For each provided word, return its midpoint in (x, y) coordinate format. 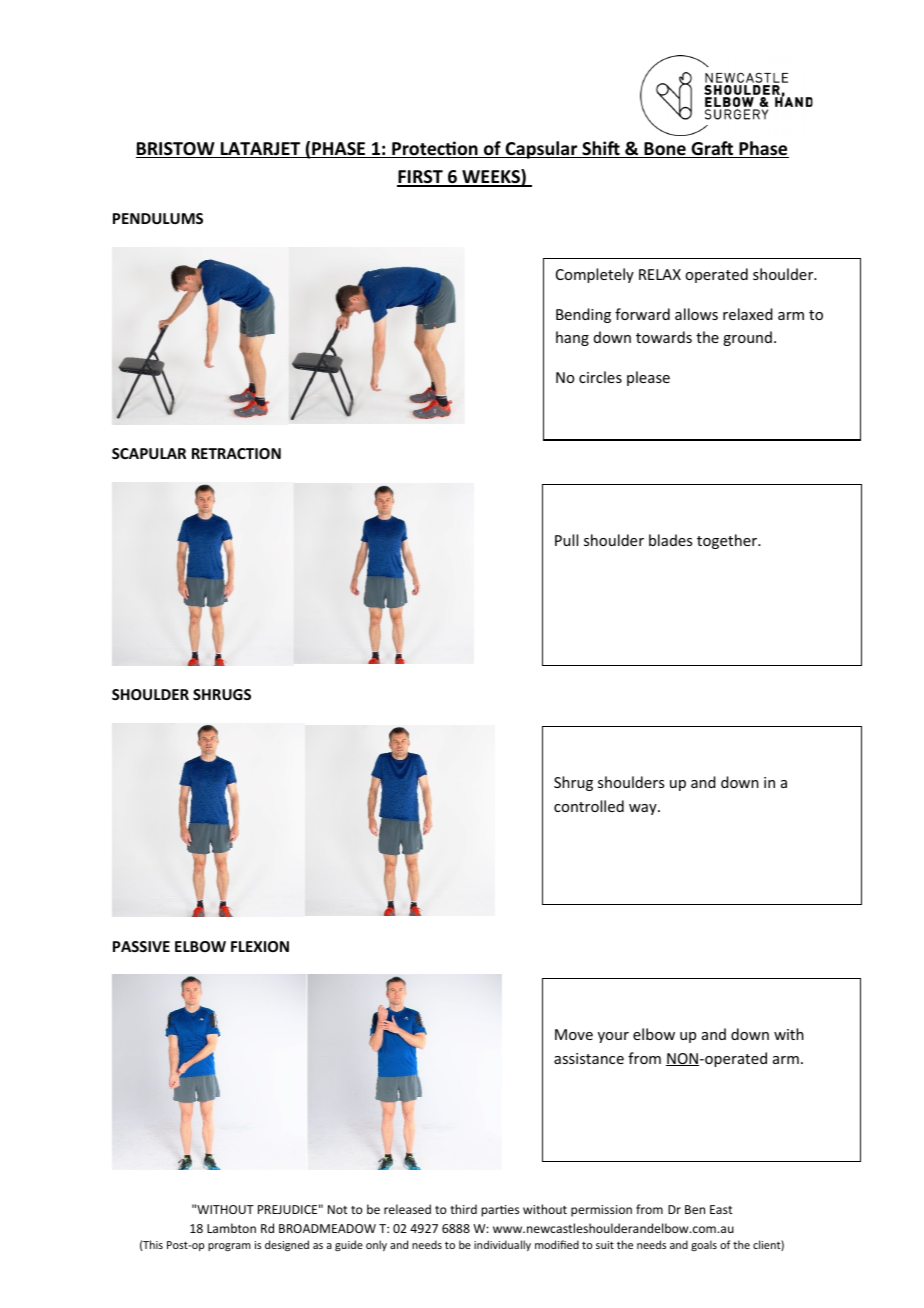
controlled (589, 806)
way (644, 809)
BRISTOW (176, 150)
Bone (665, 150)
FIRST (421, 178)
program (229, 1247)
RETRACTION (236, 453)
